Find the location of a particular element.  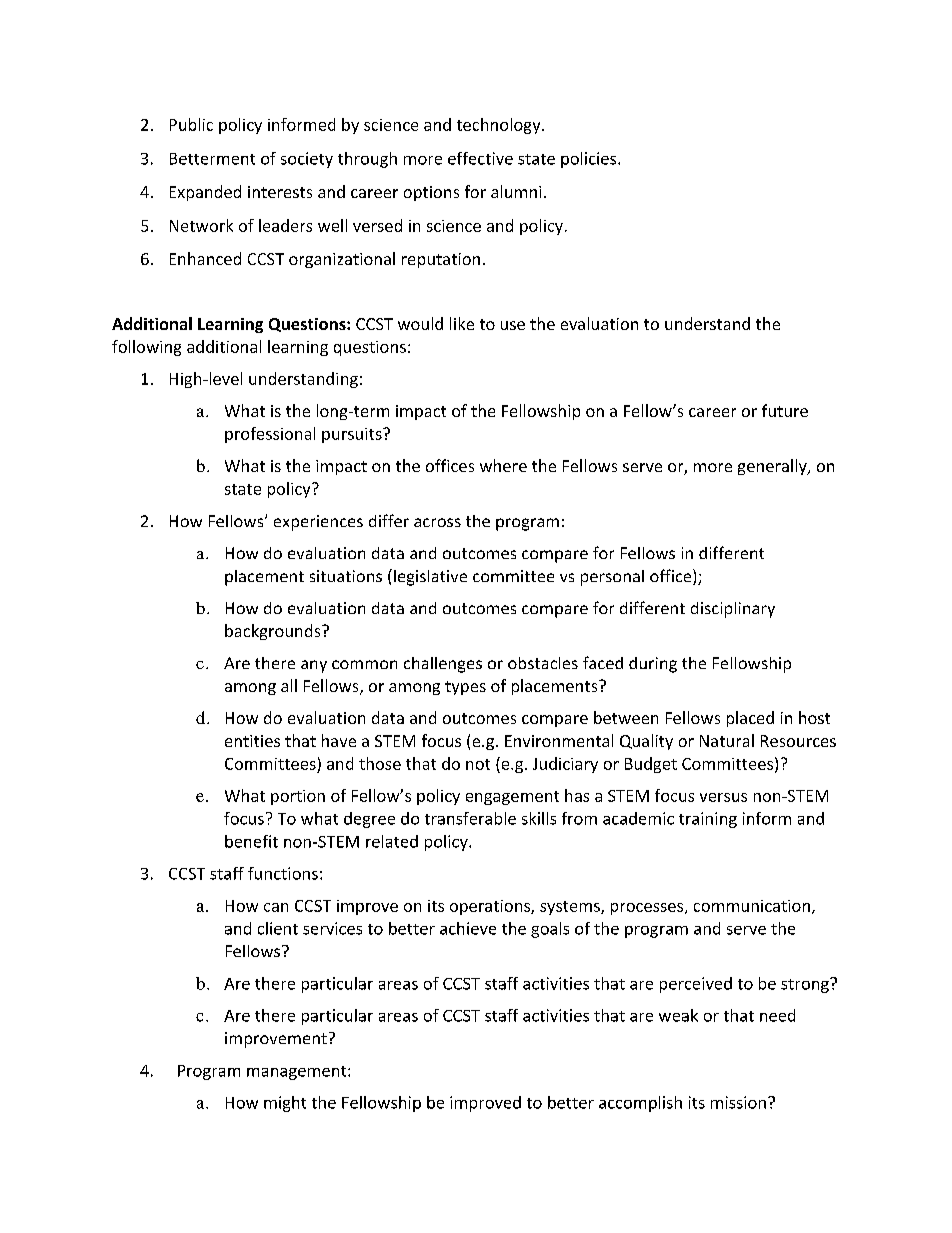

professional is located at coordinates (270, 435).
